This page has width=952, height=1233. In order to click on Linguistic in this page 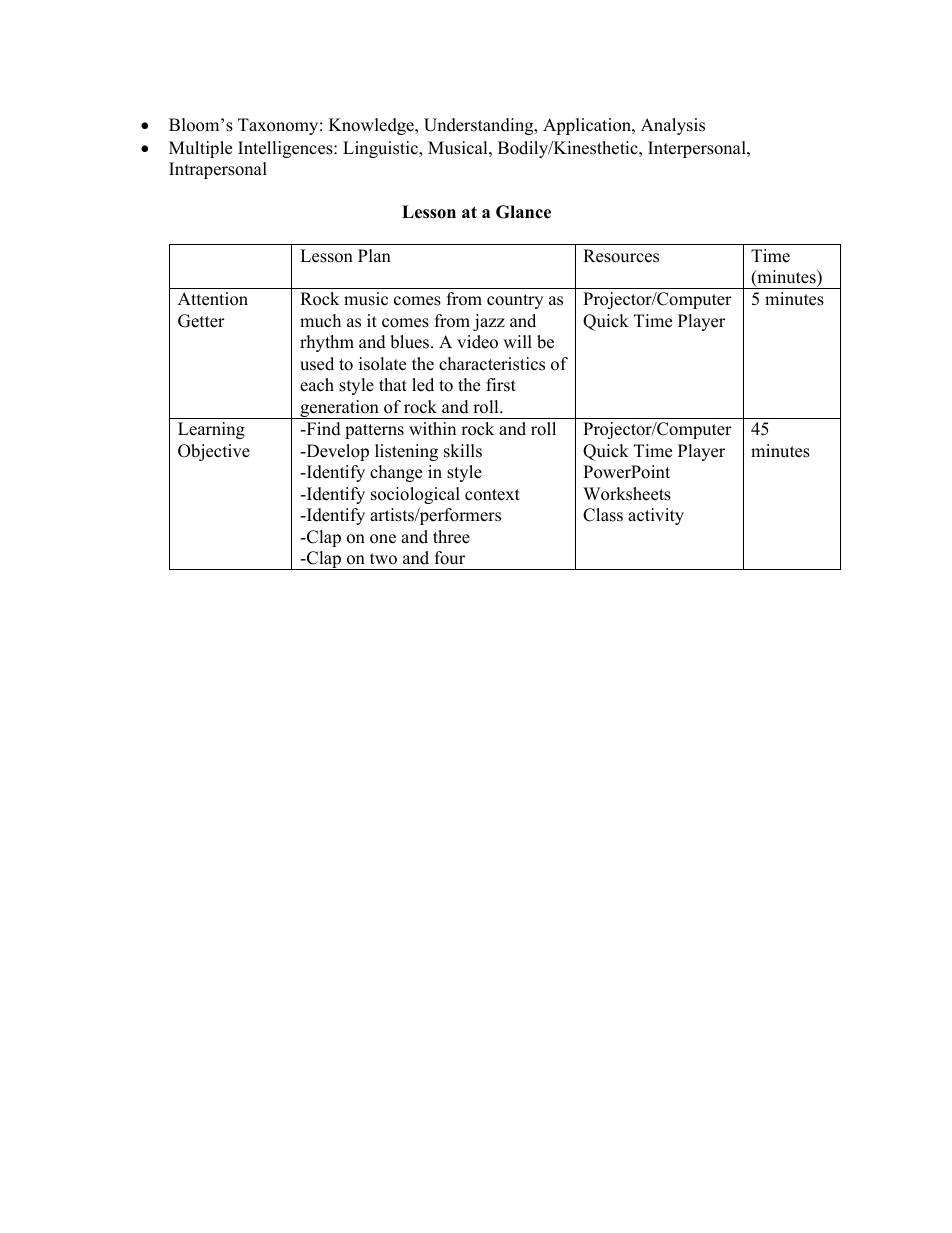, I will do `click(381, 149)`.
